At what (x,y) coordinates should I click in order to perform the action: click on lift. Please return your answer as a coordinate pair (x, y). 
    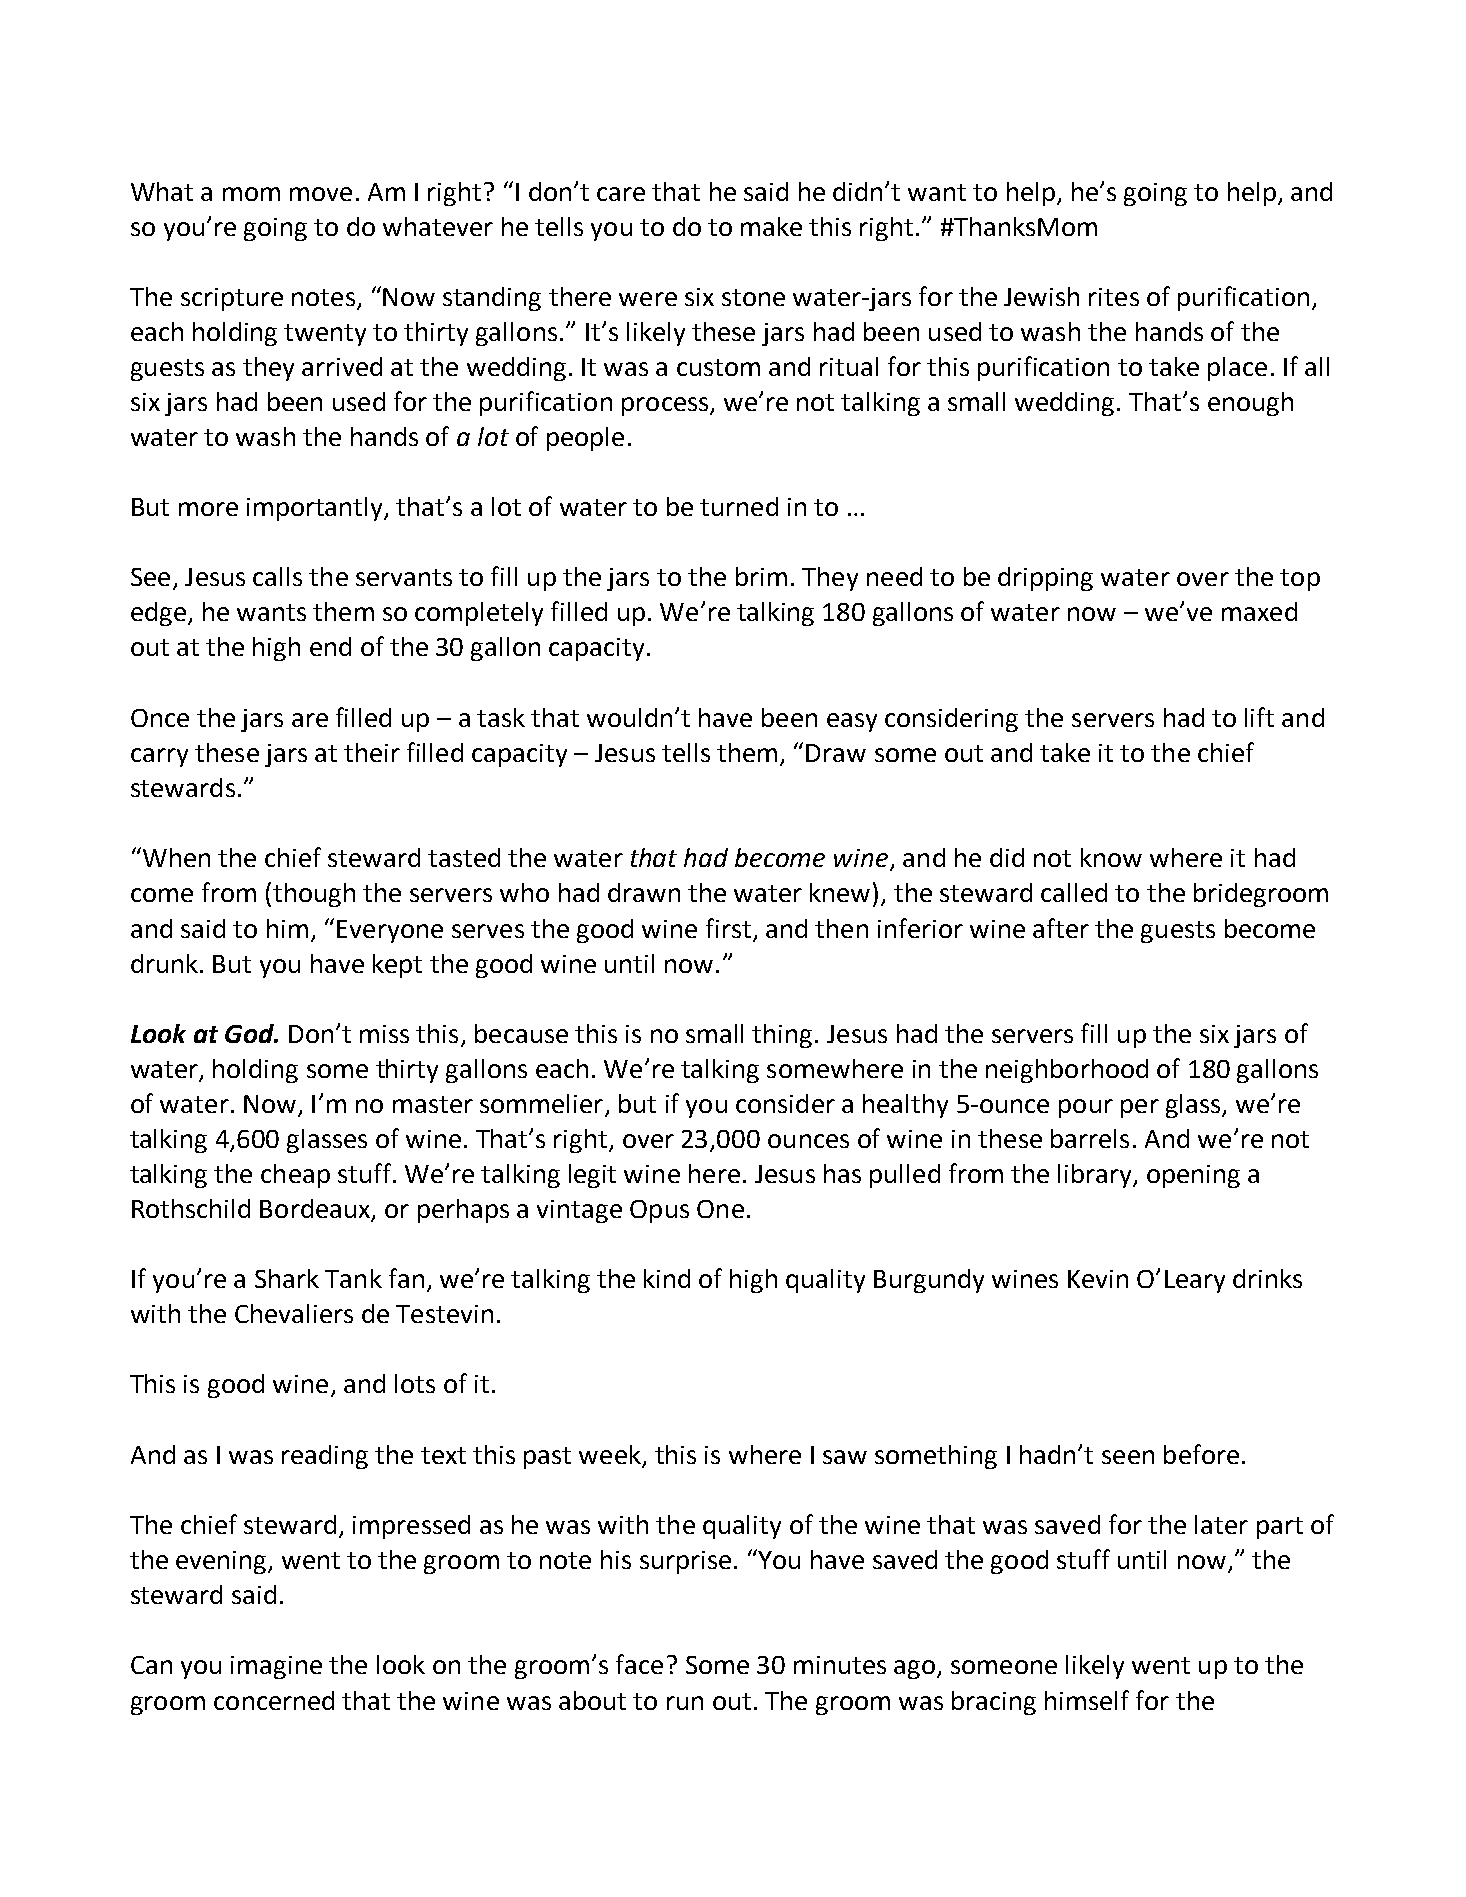
    Looking at the image, I should click on (1259, 717).
